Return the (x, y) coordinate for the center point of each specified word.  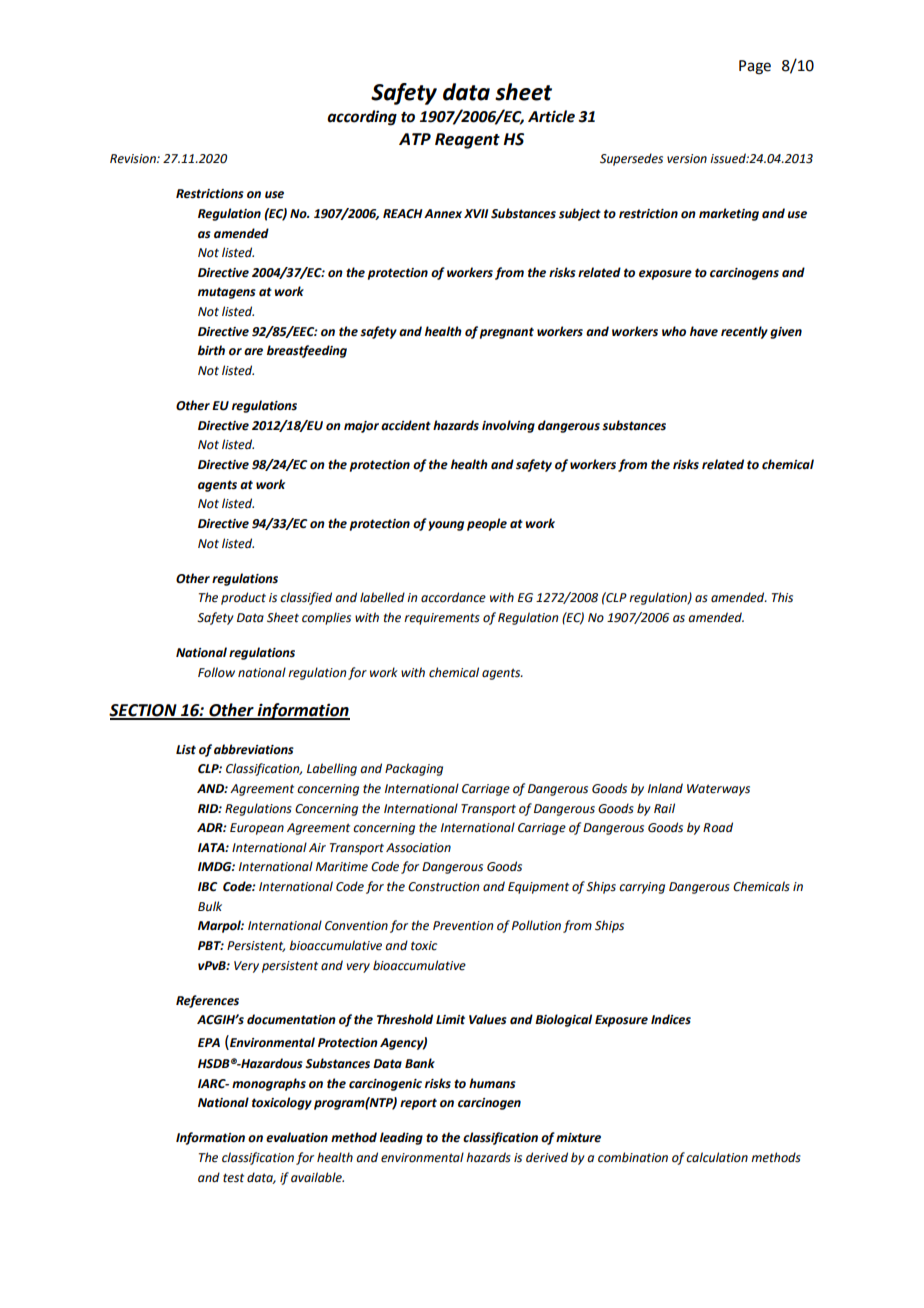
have (704, 331)
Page (755, 67)
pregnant (507, 333)
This (782, 597)
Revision (134, 159)
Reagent (467, 141)
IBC (207, 887)
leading (401, 1138)
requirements (442, 619)
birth (211, 350)
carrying (642, 888)
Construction (443, 887)
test (233, 1178)
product (243, 598)
